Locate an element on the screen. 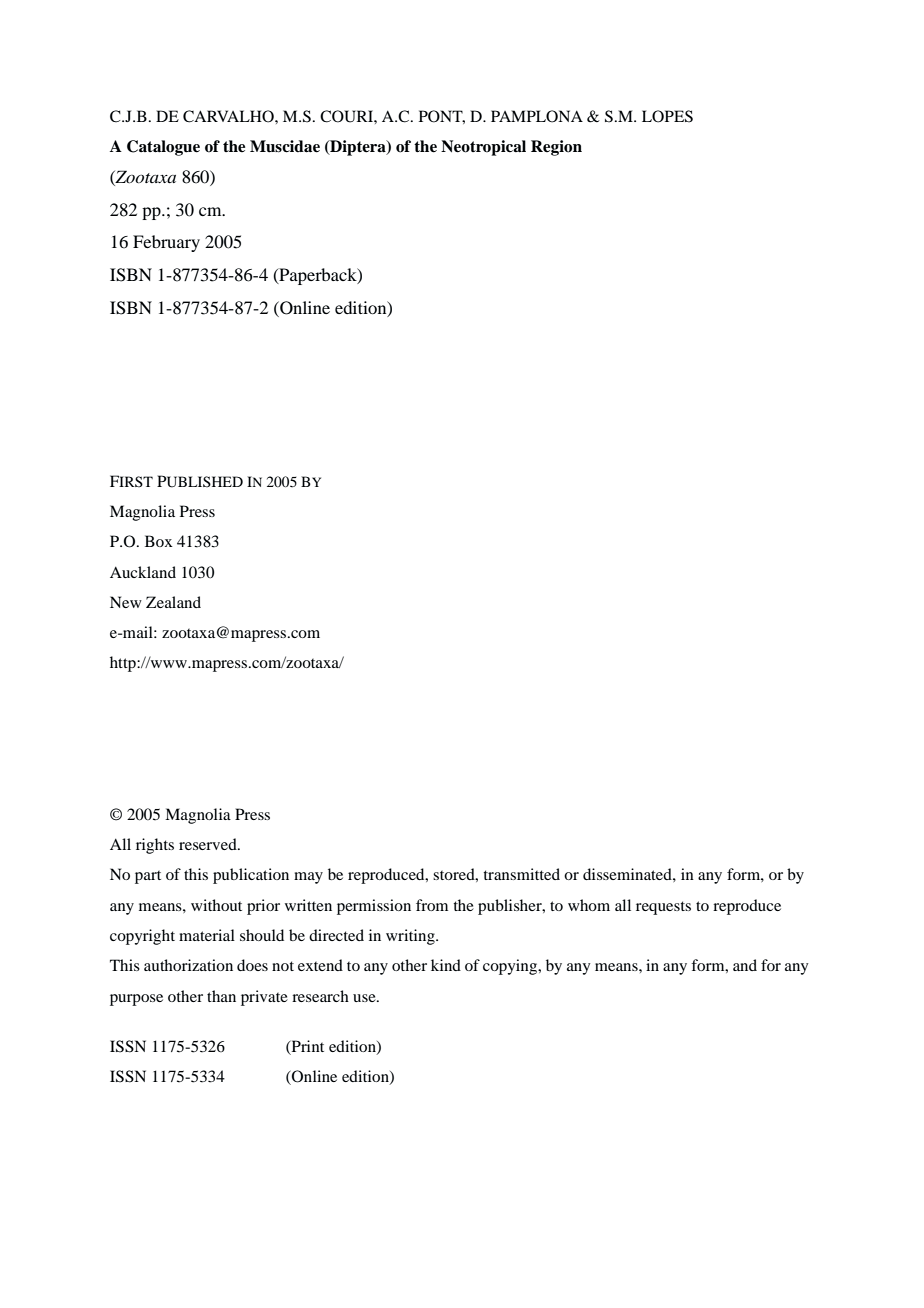 The image size is (924, 1308). may is located at coordinates (308, 878).
